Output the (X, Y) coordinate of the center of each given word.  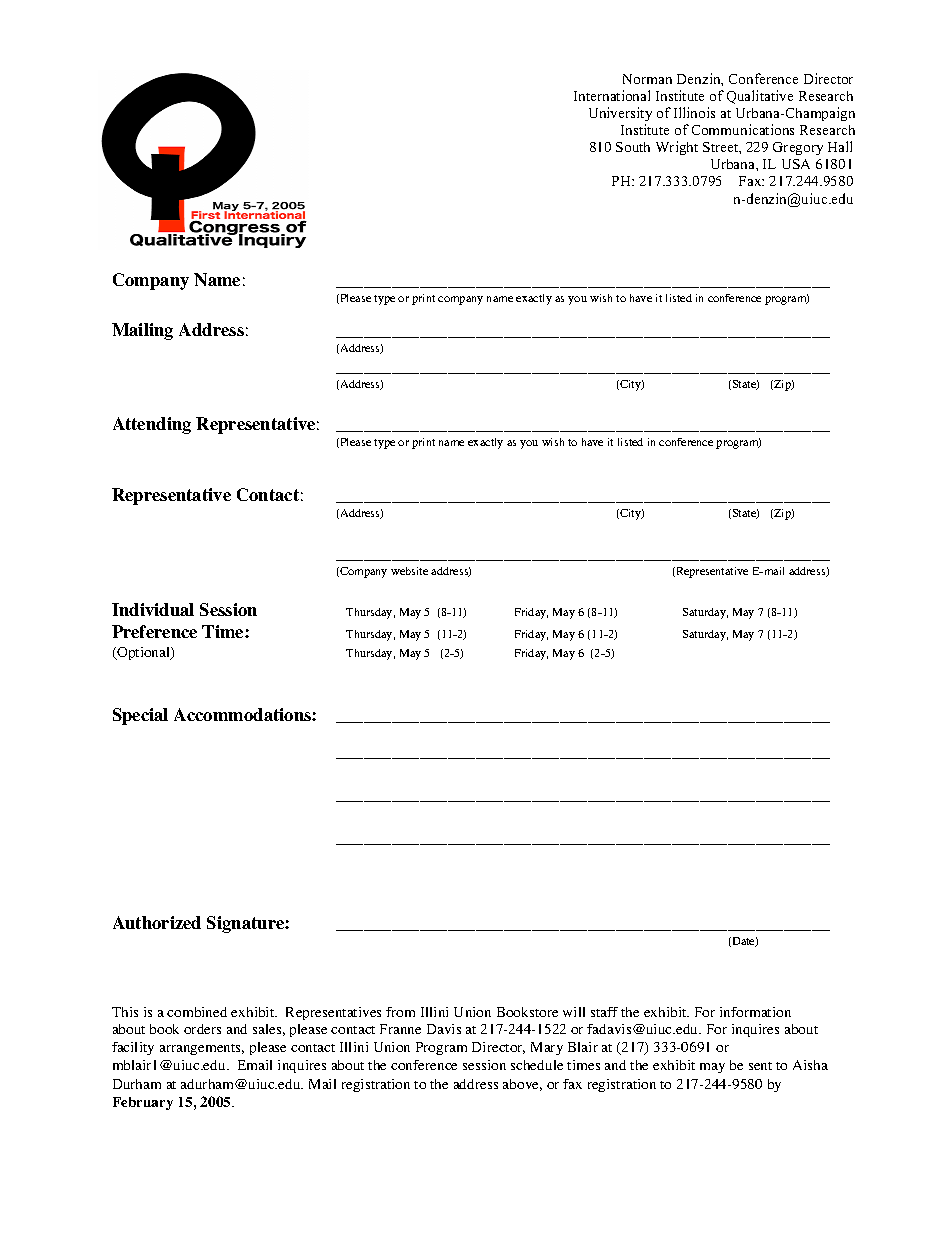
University (620, 114)
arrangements (202, 1049)
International (612, 95)
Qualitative (760, 97)
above (522, 1085)
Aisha (810, 1065)
